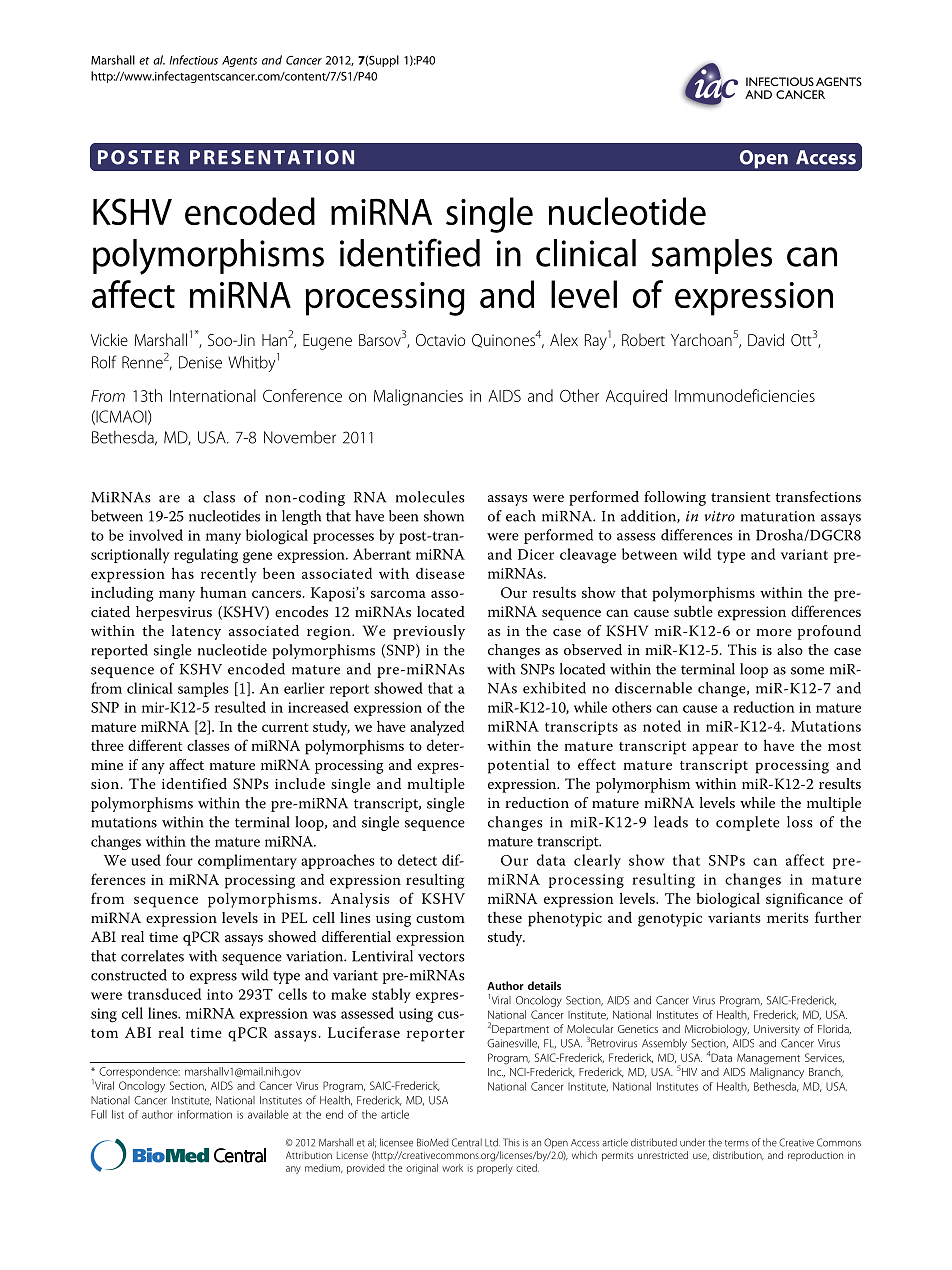 The image size is (952, 1270). I want to click on more, so click(774, 632).
